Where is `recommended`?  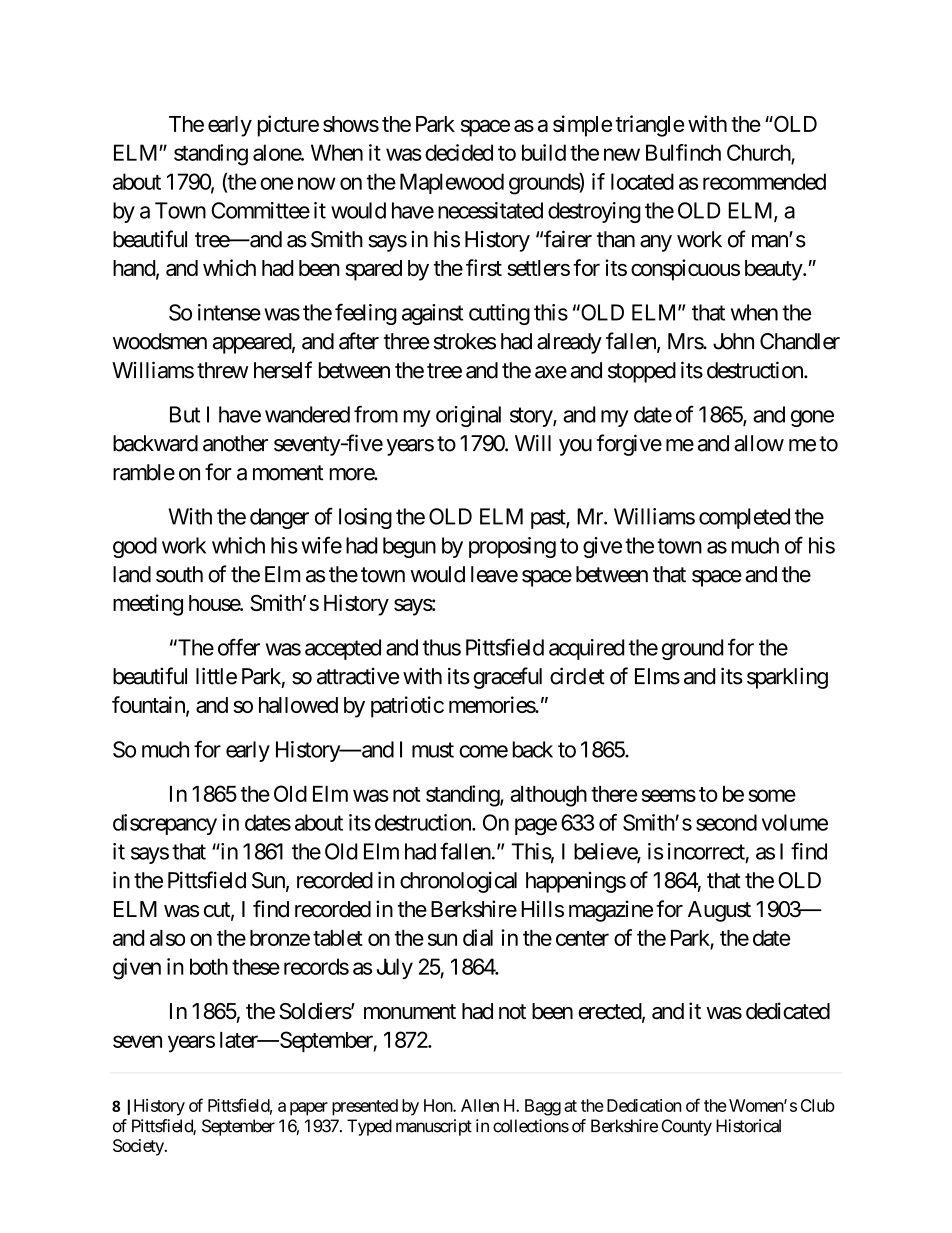 recommended is located at coordinates (764, 181).
